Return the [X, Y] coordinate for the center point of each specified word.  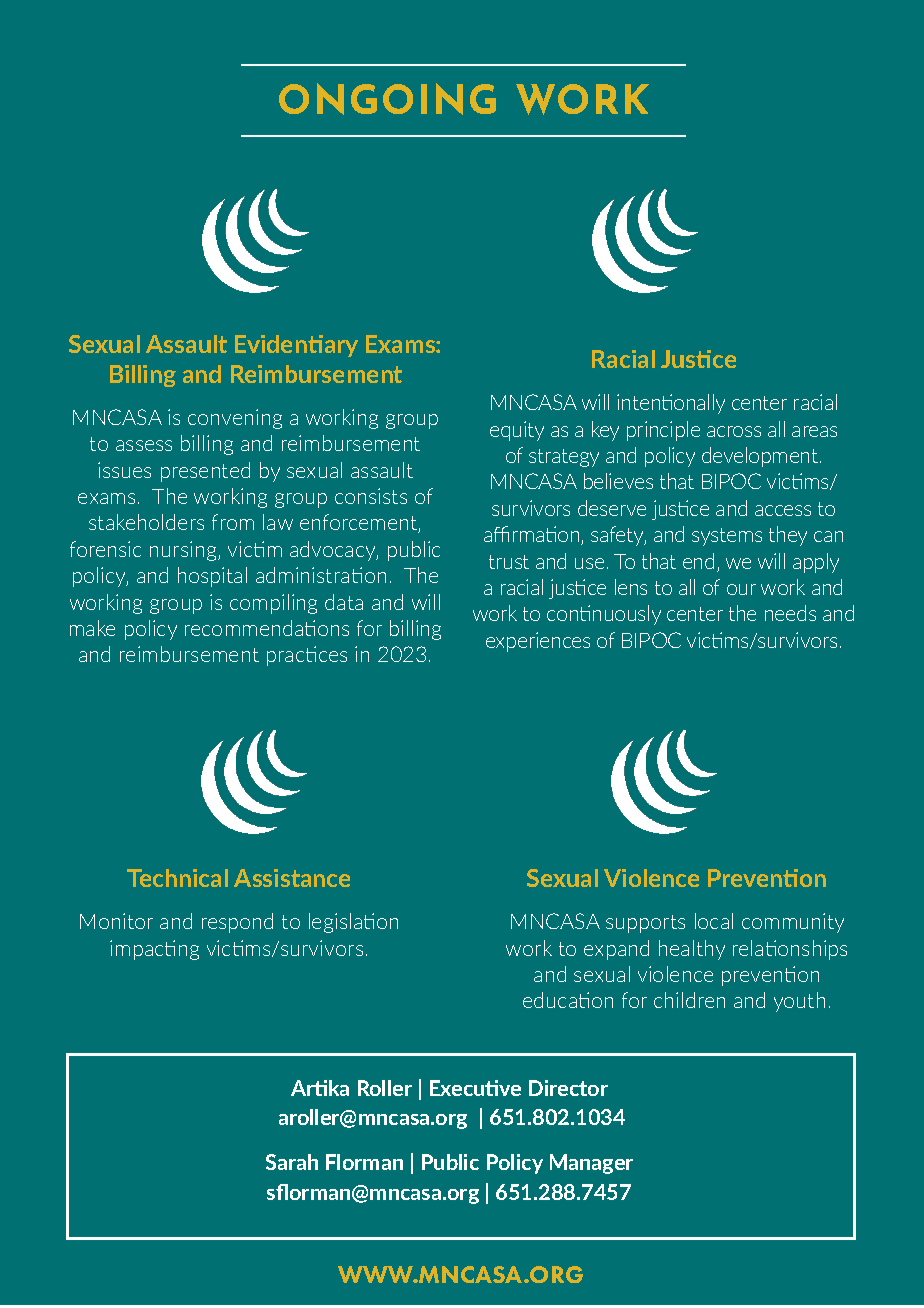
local [714, 921]
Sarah [292, 1162]
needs [790, 613]
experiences [538, 642]
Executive [475, 1088]
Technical [177, 878]
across [734, 431]
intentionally [671, 404]
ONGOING [387, 99]
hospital [212, 577]
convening [235, 419]
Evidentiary [296, 346]
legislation [353, 923]
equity [517, 431]
